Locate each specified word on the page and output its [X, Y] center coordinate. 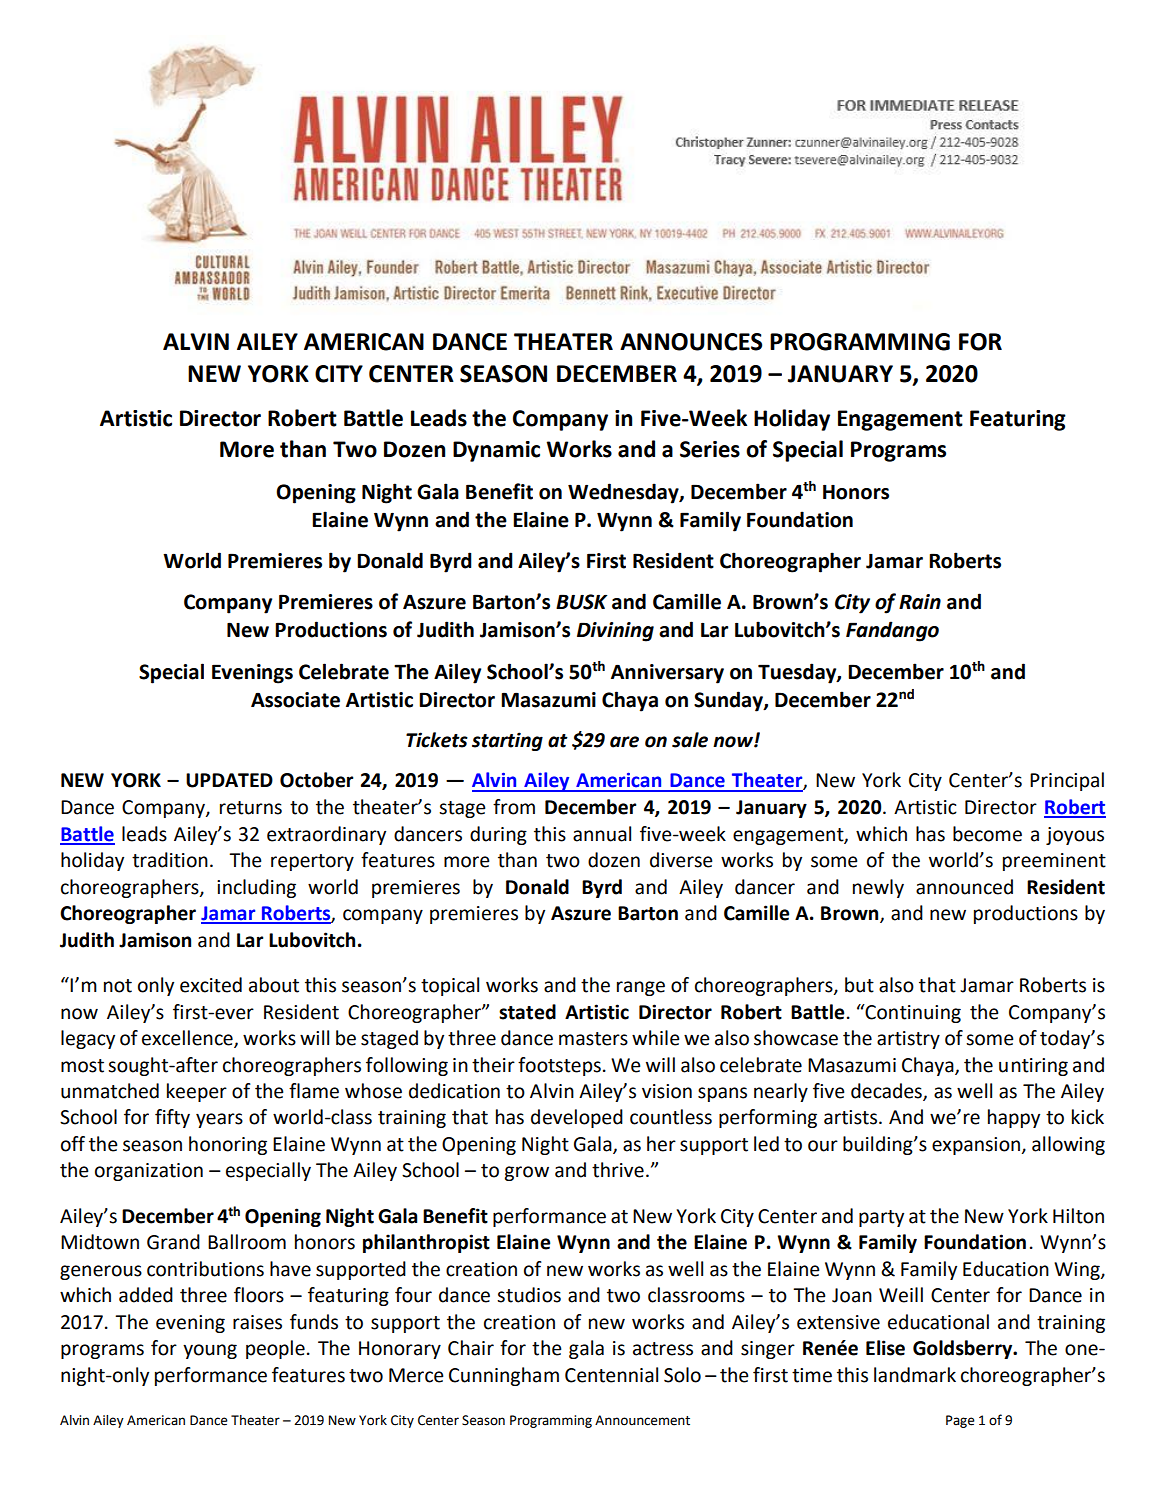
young [210, 1351]
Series [710, 449]
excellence [188, 1039]
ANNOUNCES [691, 342]
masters [593, 1039]
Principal [1067, 781]
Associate [295, 700]
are [624, 742]
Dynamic [496, 451]
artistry [908, 1040]
